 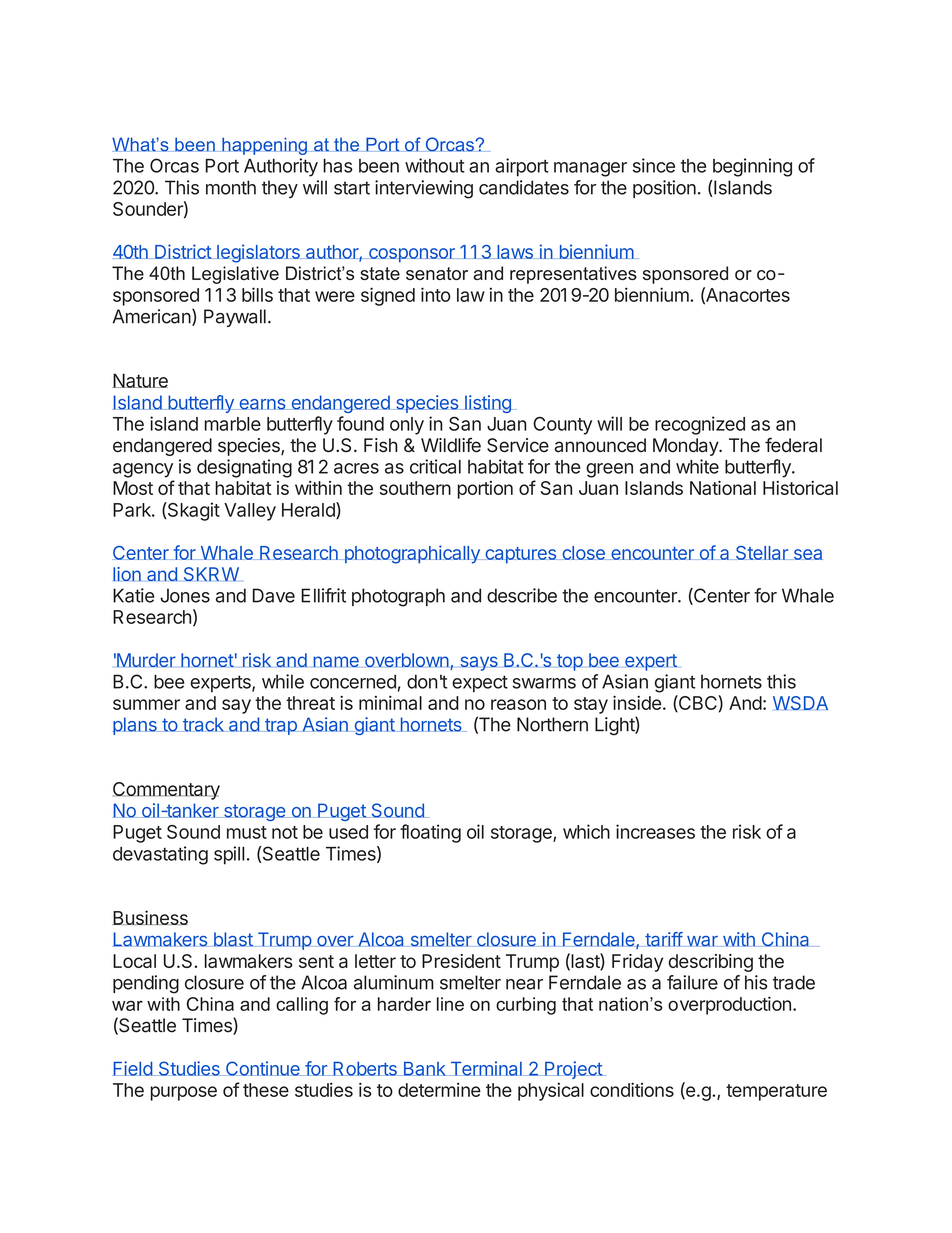 I want to click on purpose, so click(x=184, y=1093).
